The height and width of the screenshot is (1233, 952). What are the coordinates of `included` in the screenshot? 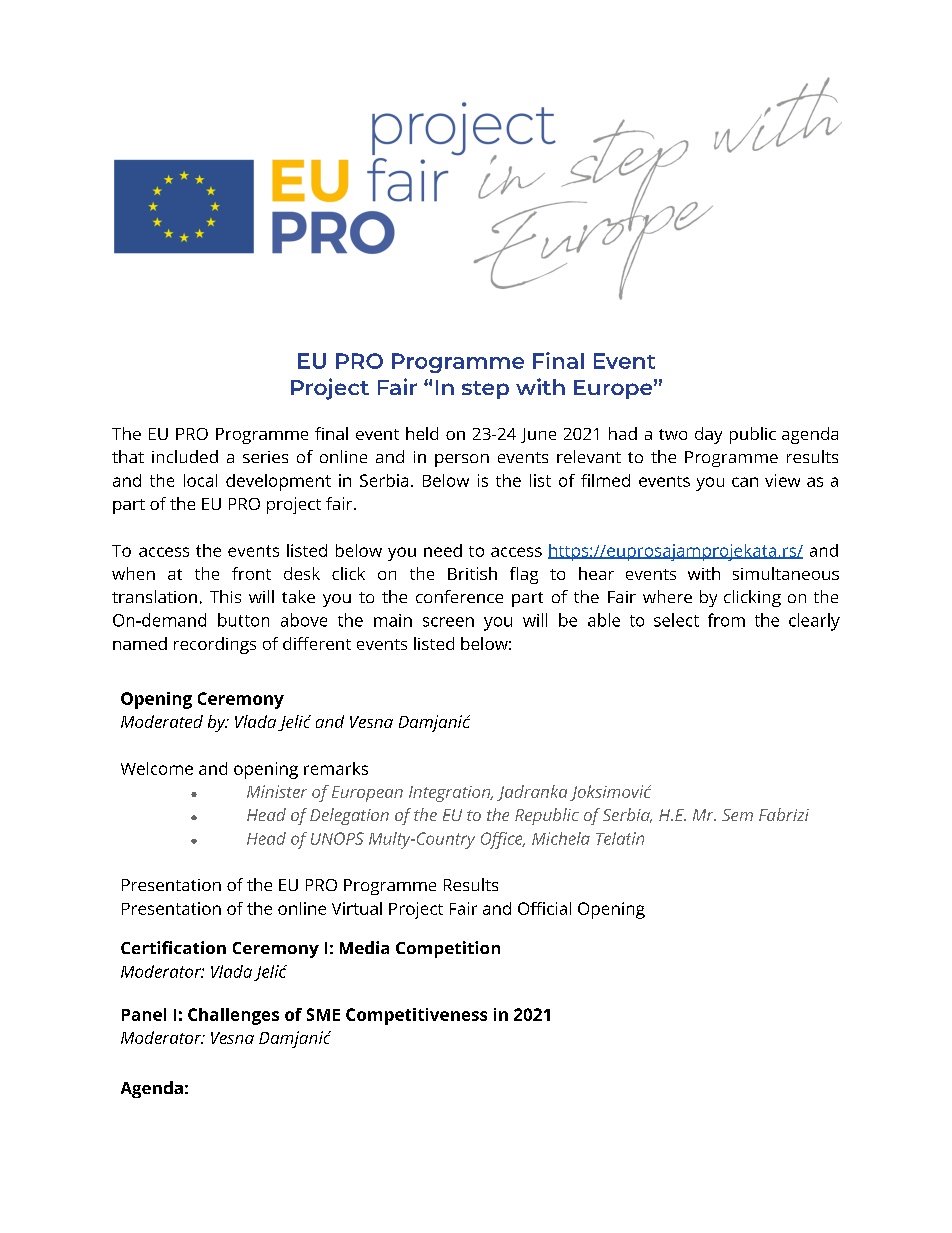 It's located at (185, 456).
